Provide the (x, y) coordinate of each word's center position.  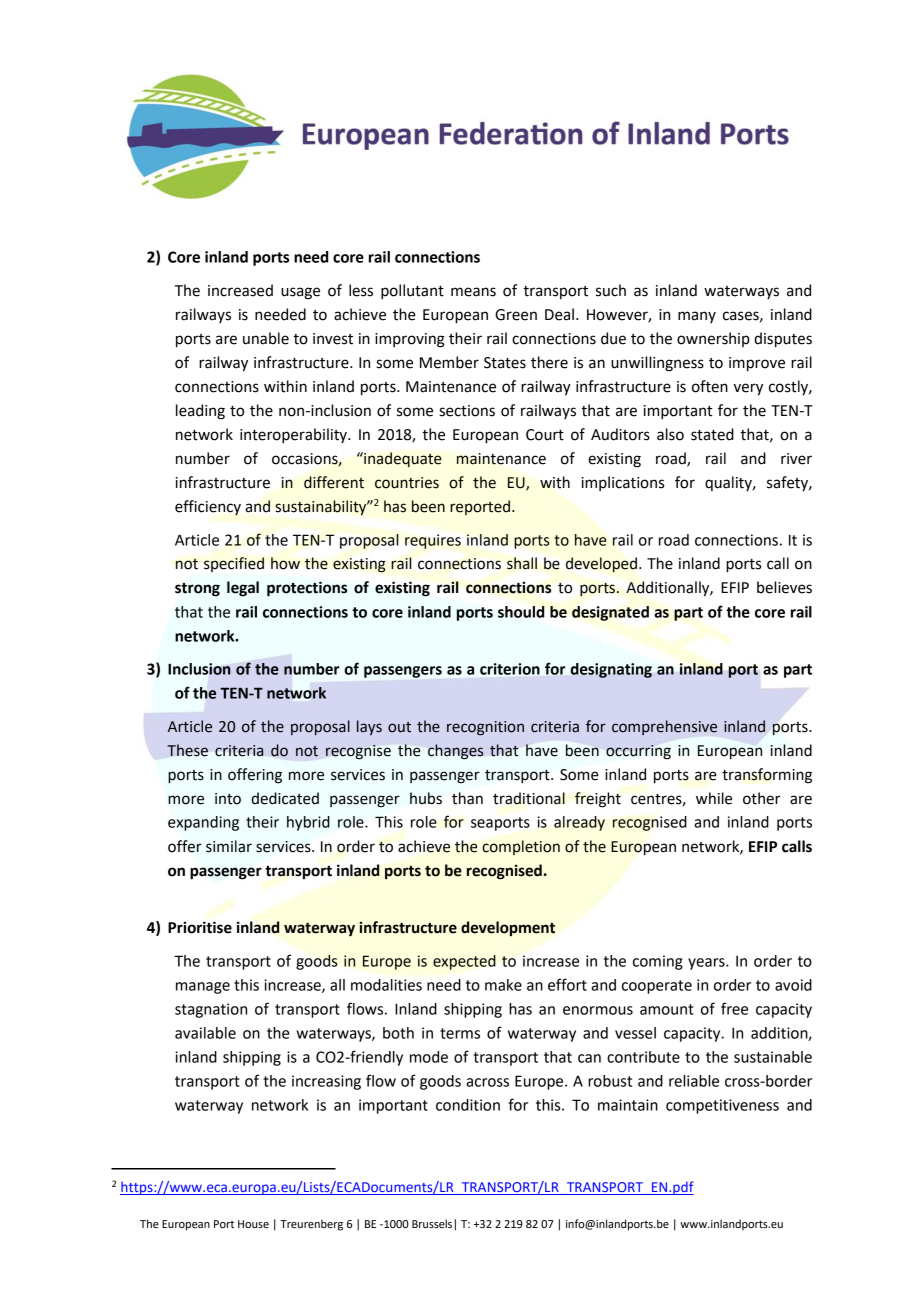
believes (784, 587)
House (253, 1224)
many (697, 317)
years (707, 964)
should (521, 612)
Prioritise (200, 927)
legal (243, 589)
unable (266, 338)
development (508, 928)
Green (516, 315)
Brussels (432, 1223)
